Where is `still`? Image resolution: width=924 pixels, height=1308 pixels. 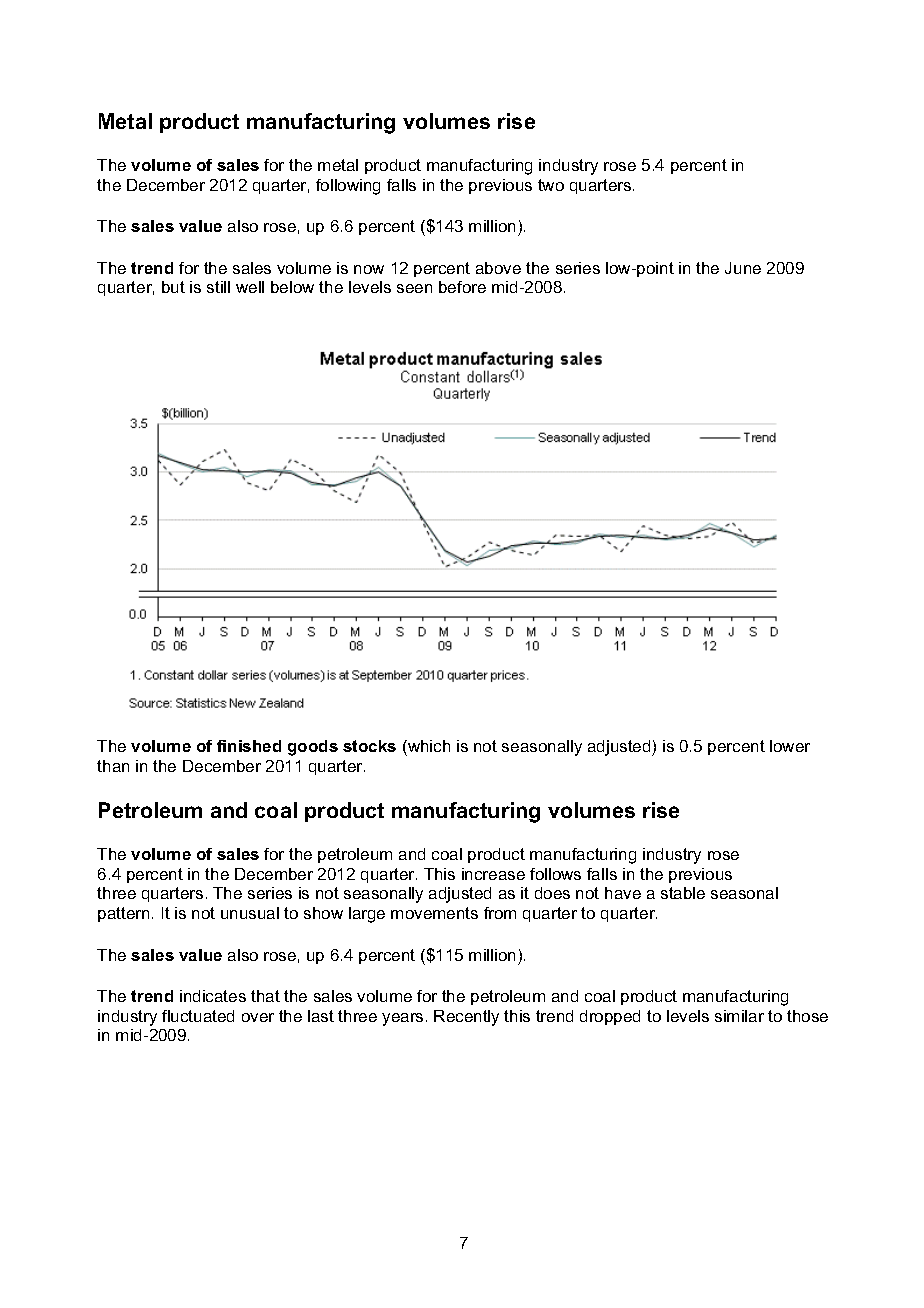
still is located at coordinates (218, 287).
